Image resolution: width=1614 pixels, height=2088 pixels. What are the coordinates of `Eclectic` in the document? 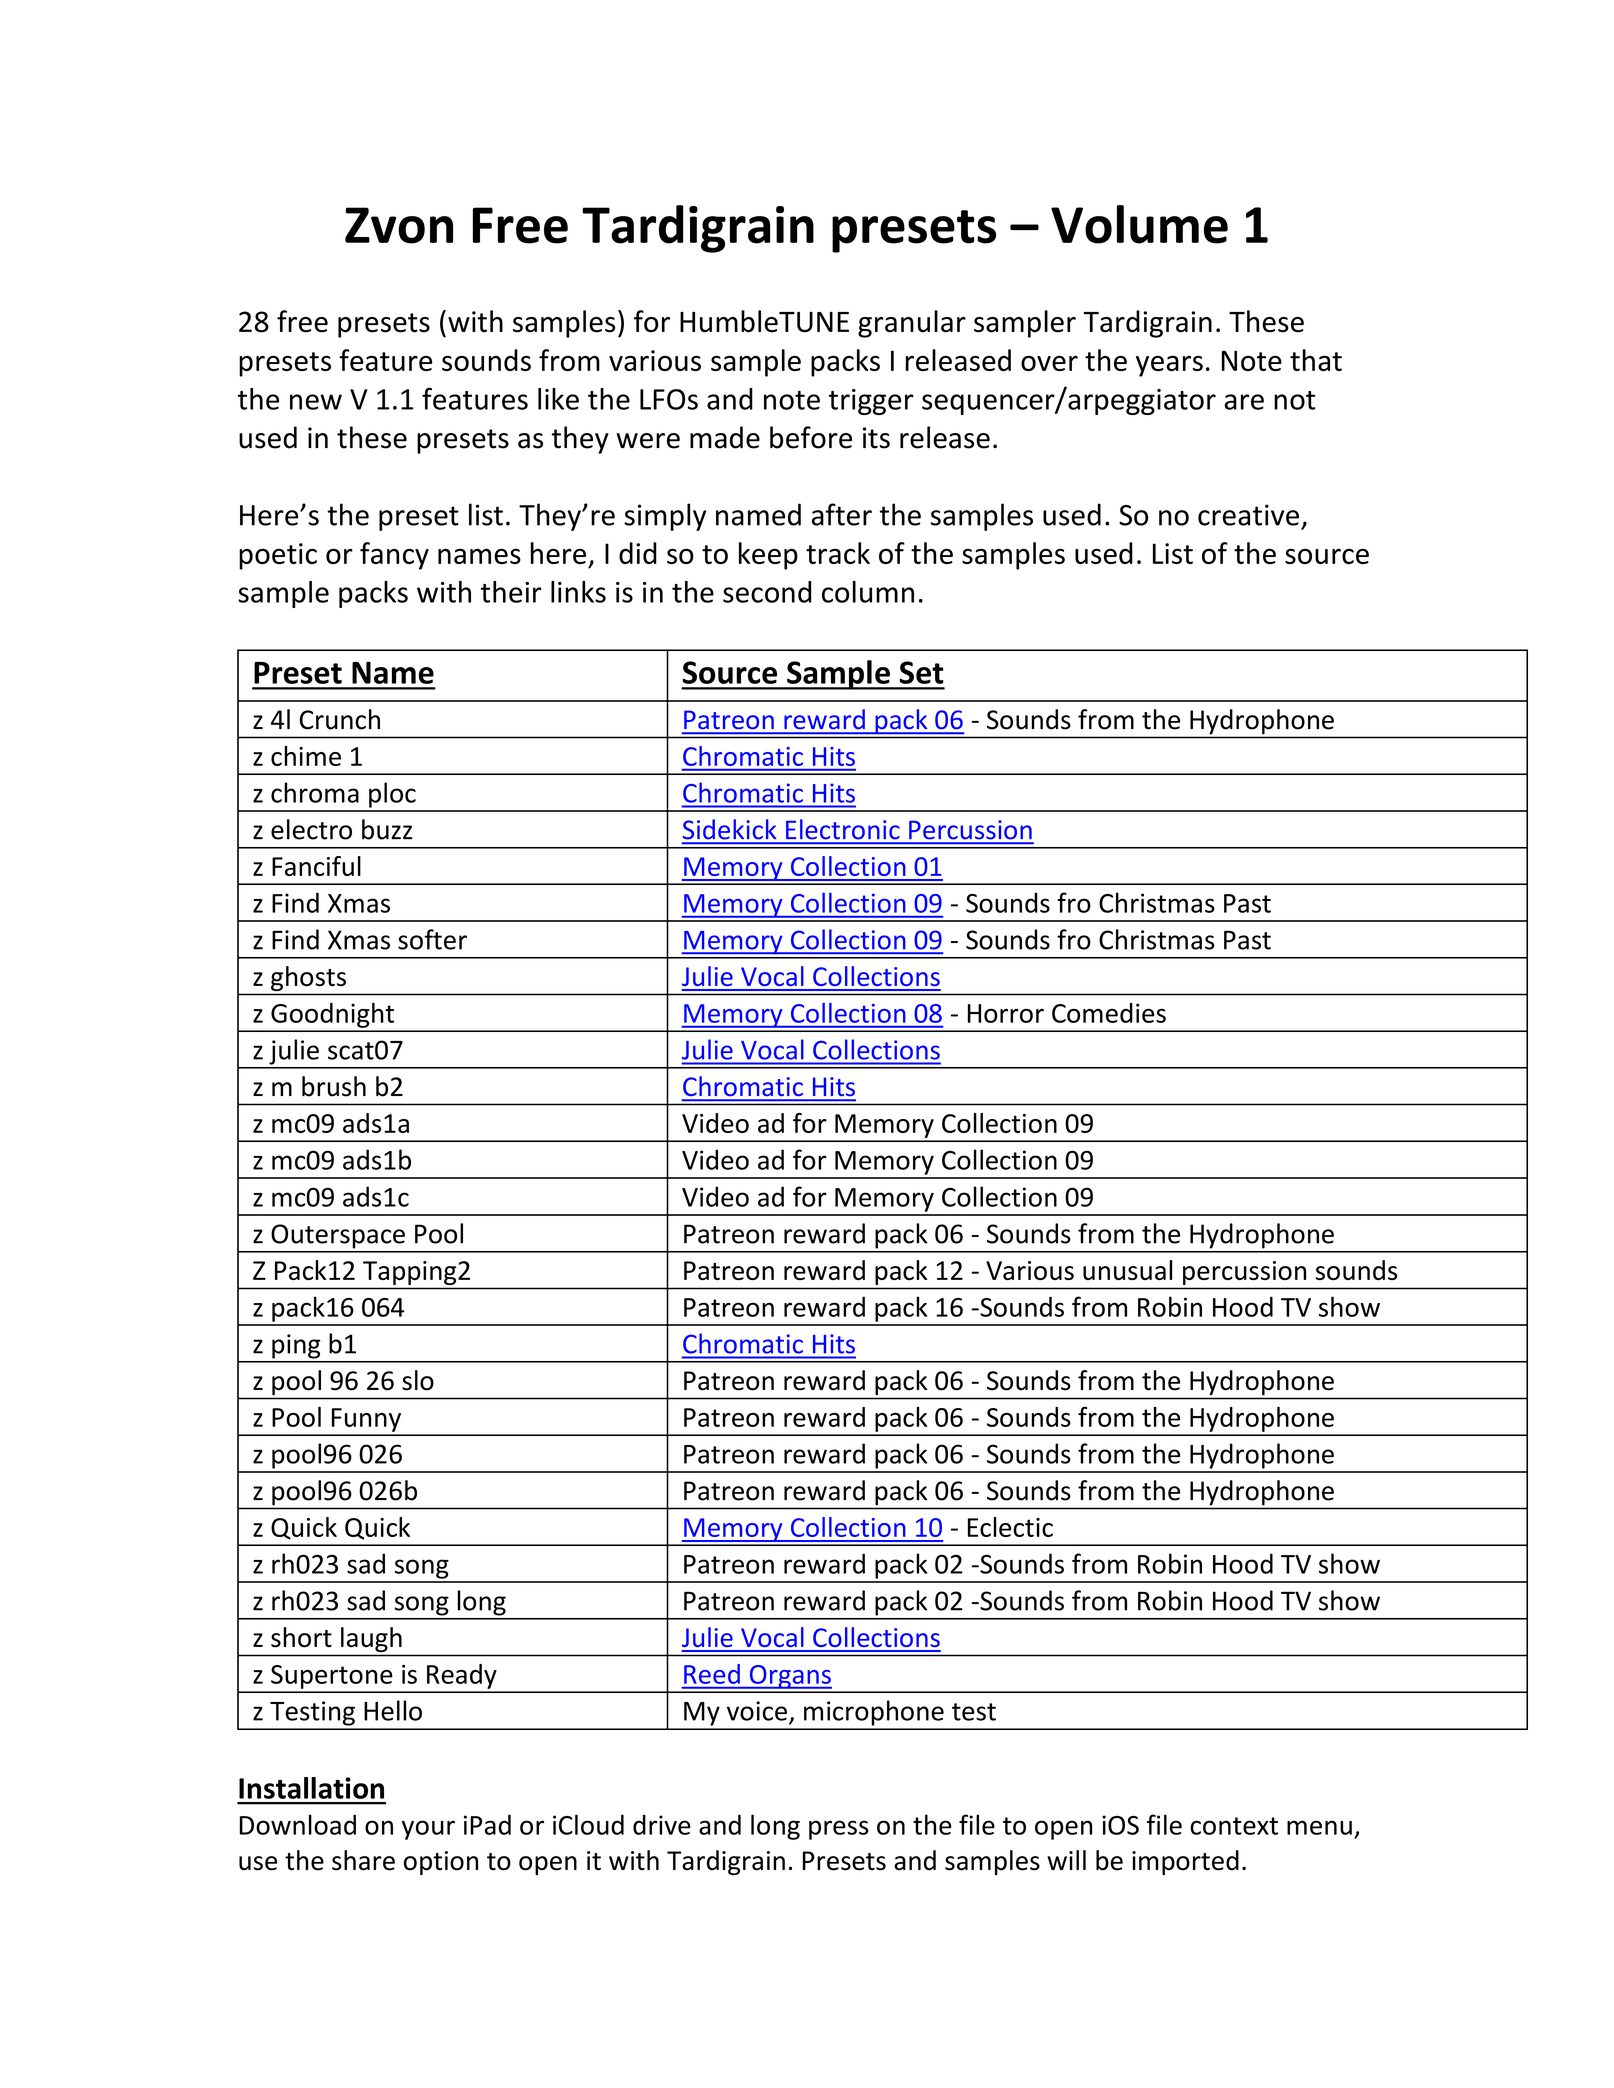 It's located at (1010, 1527).
